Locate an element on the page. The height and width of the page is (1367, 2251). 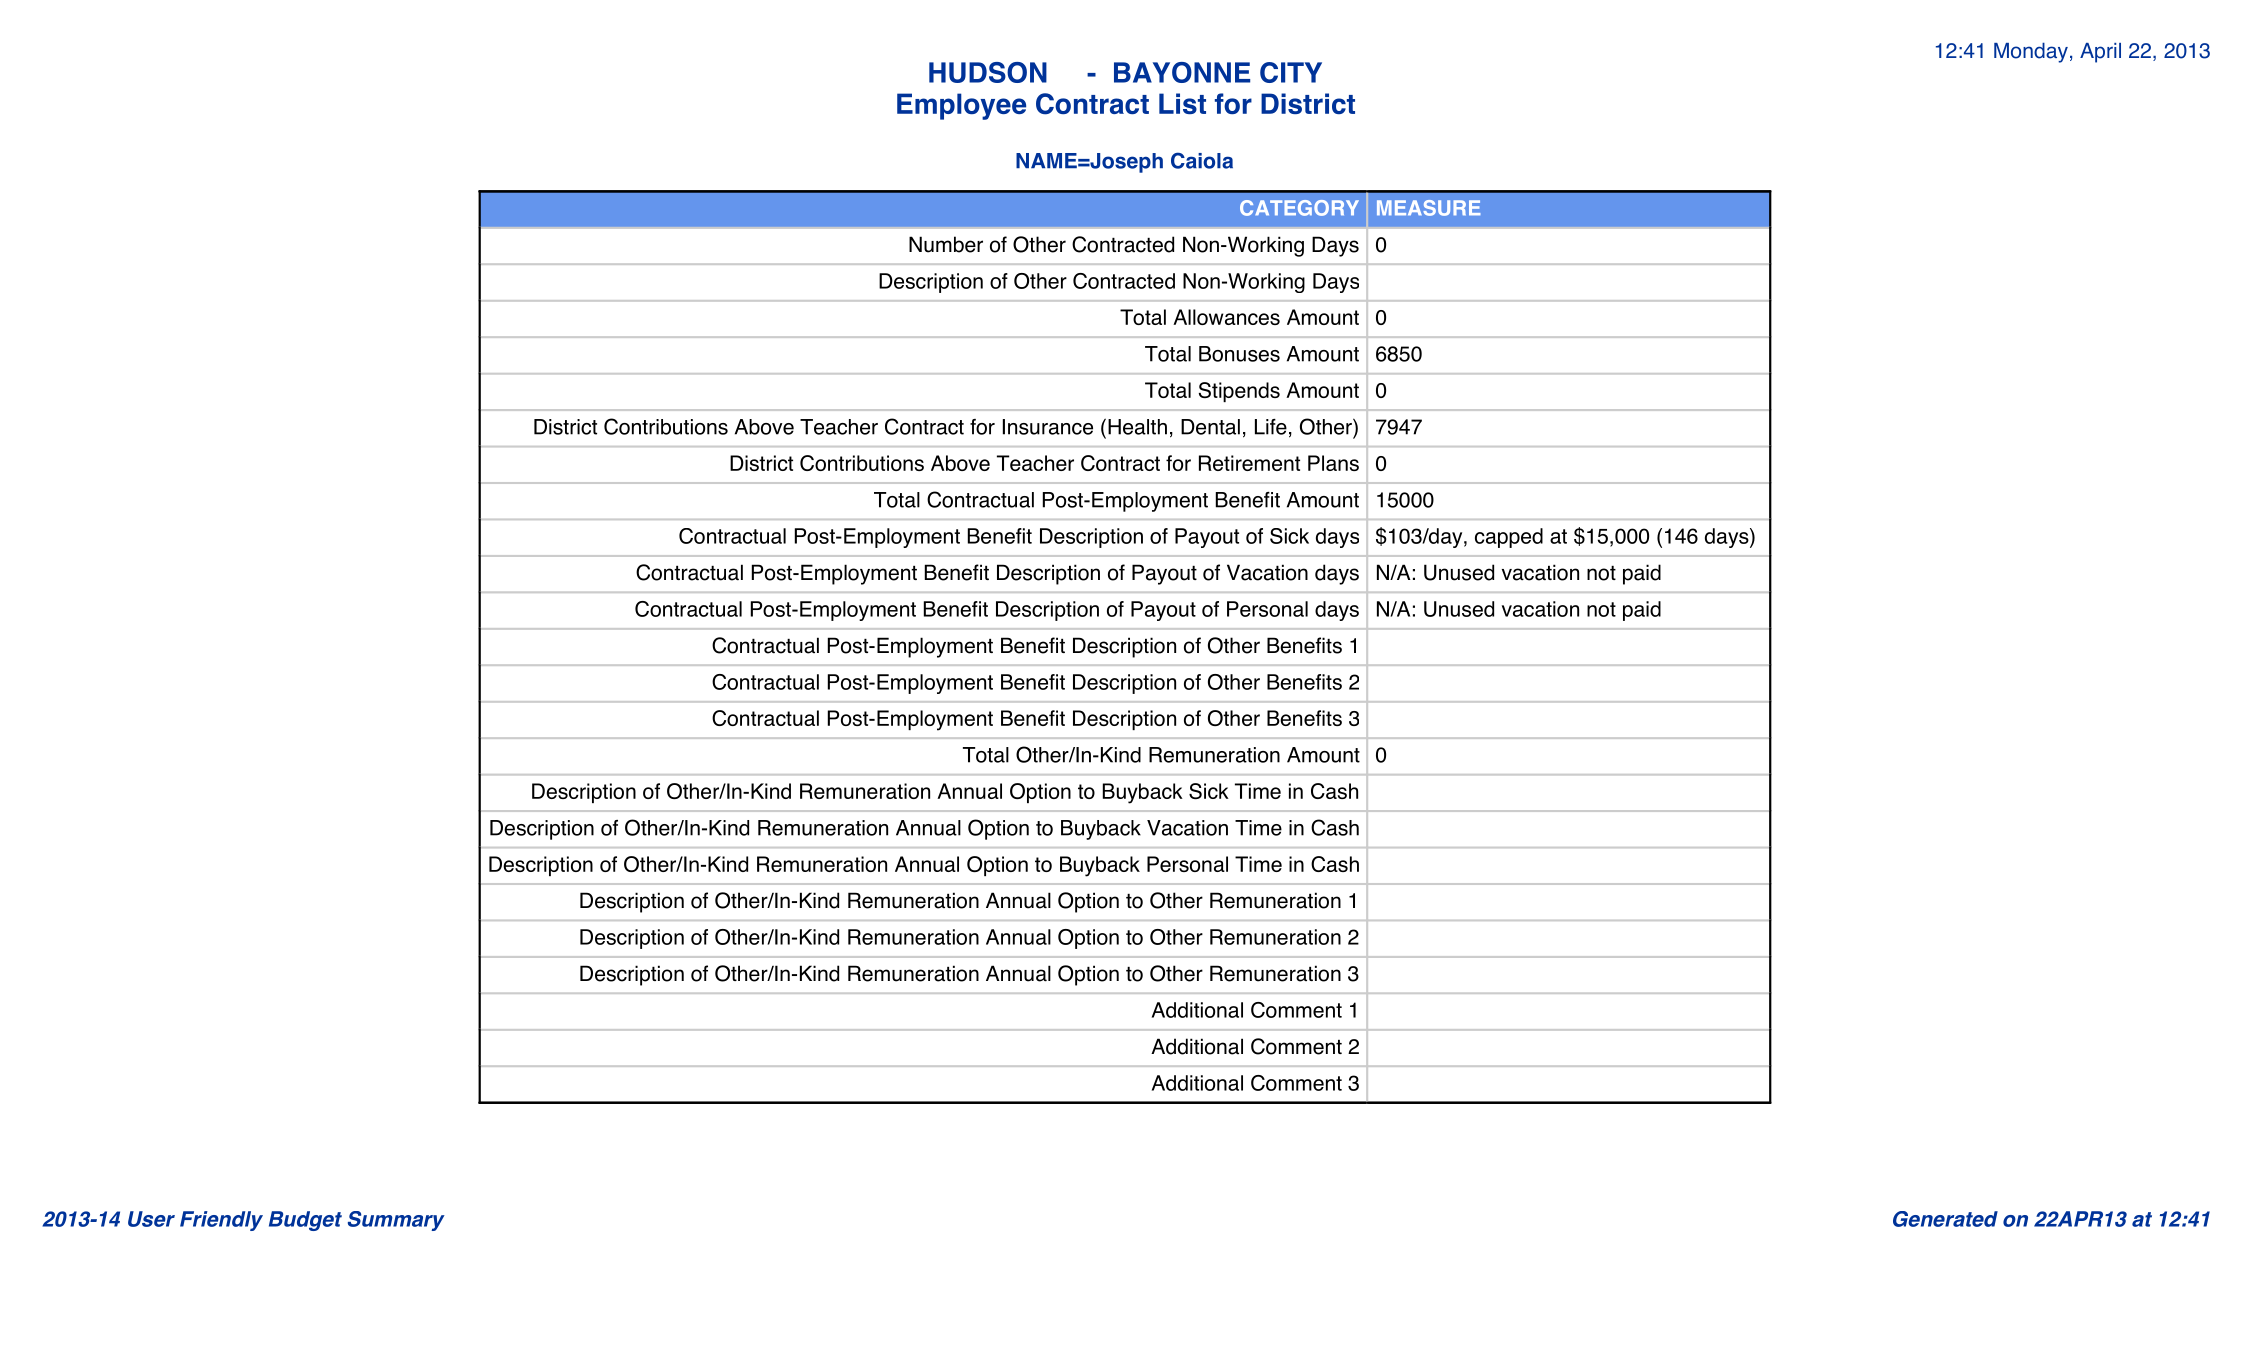
capped is located at coordinates (1509, 538).
